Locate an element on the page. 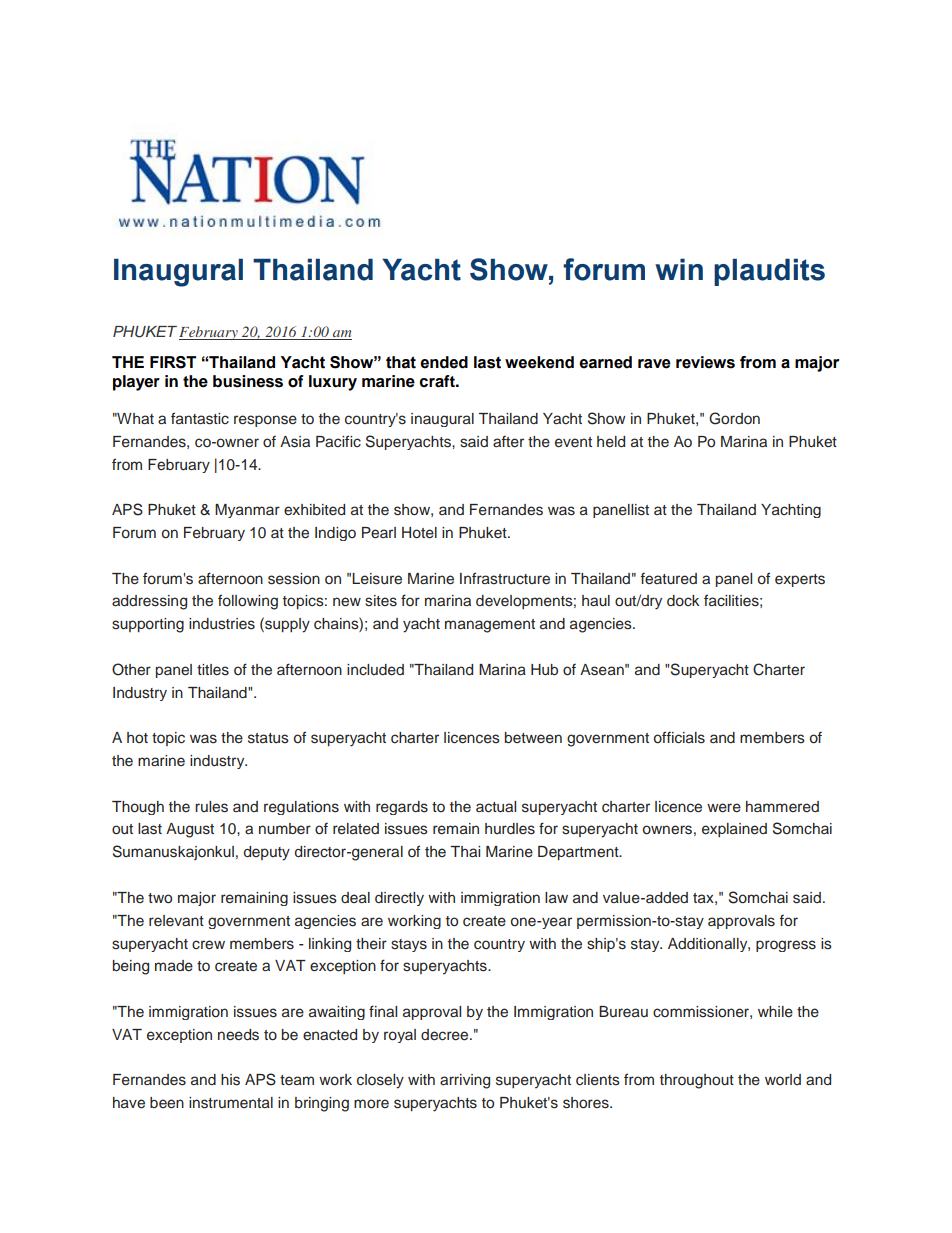 The width and height of the image is (952, 1233). plaudits is located at coordinates (769, 272).
